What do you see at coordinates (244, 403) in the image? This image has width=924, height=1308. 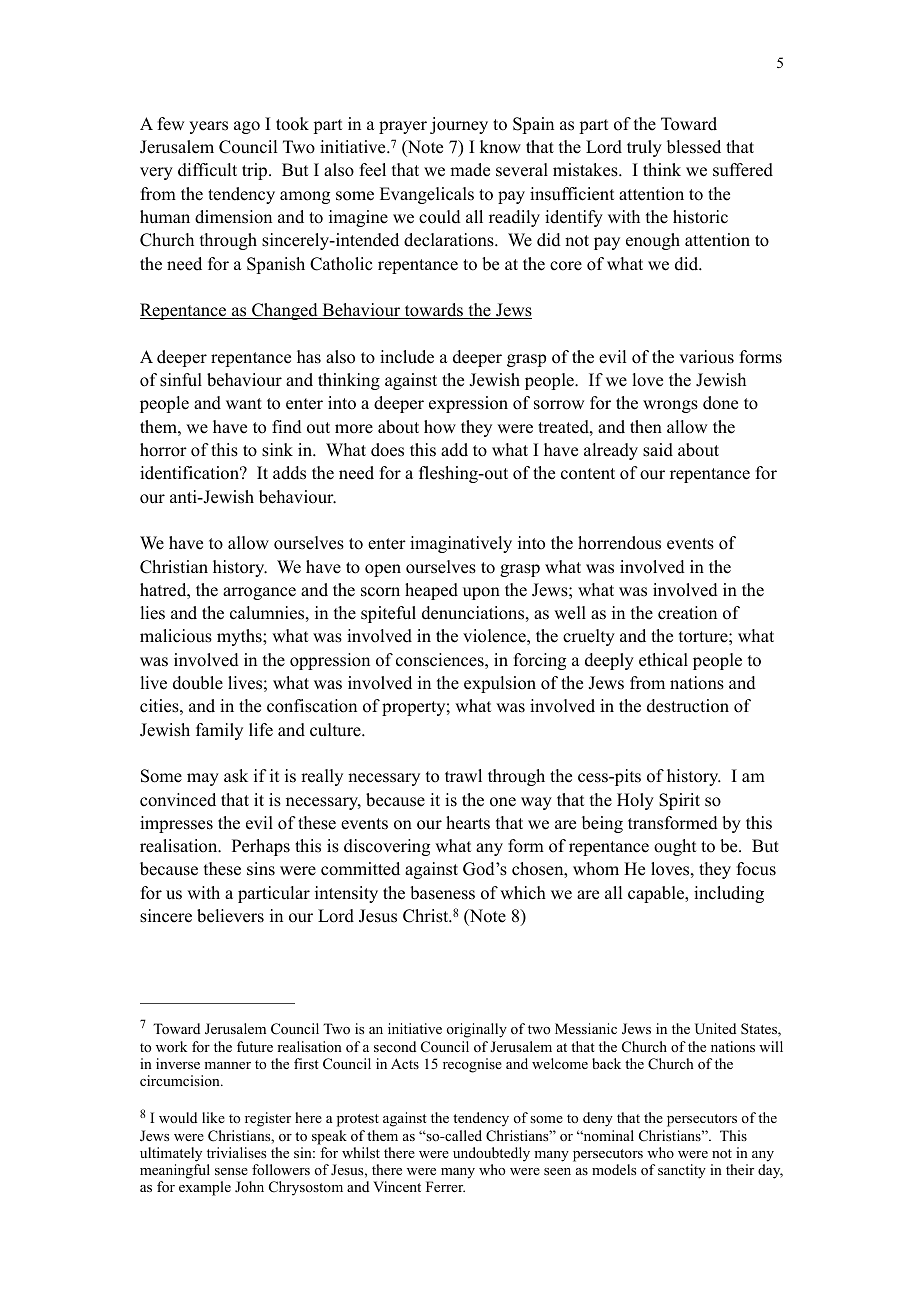 I see `want` at bounding box center [244, 403].
